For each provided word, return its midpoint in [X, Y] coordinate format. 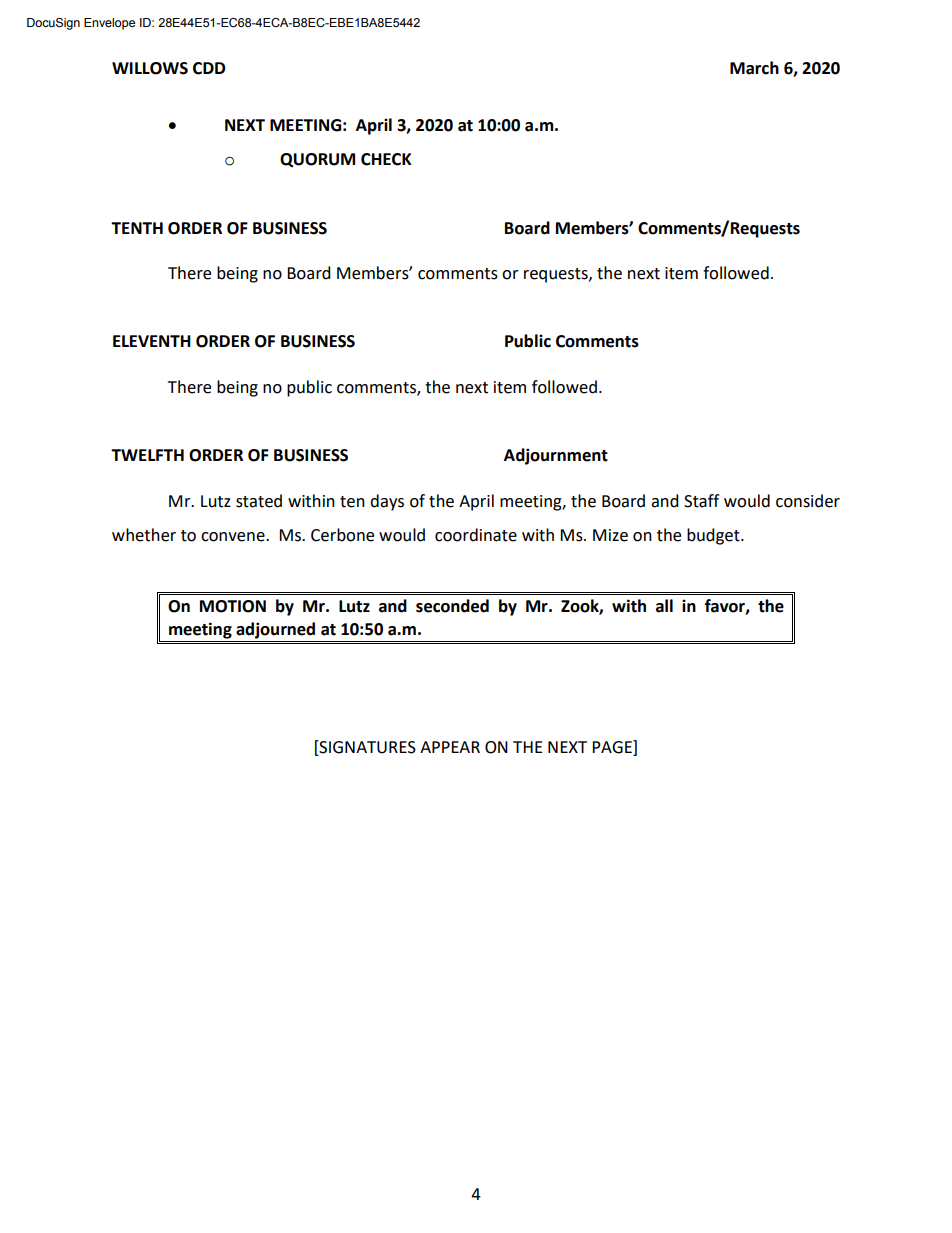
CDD [209, 68]
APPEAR [450, 747]
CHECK [386, 159]
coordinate [476, 535]
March [754, 68]
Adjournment [556, 456]
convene [234, 537]
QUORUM [317, 160]
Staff [701, 501]
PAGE [613, 747]
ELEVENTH [152, 341]
